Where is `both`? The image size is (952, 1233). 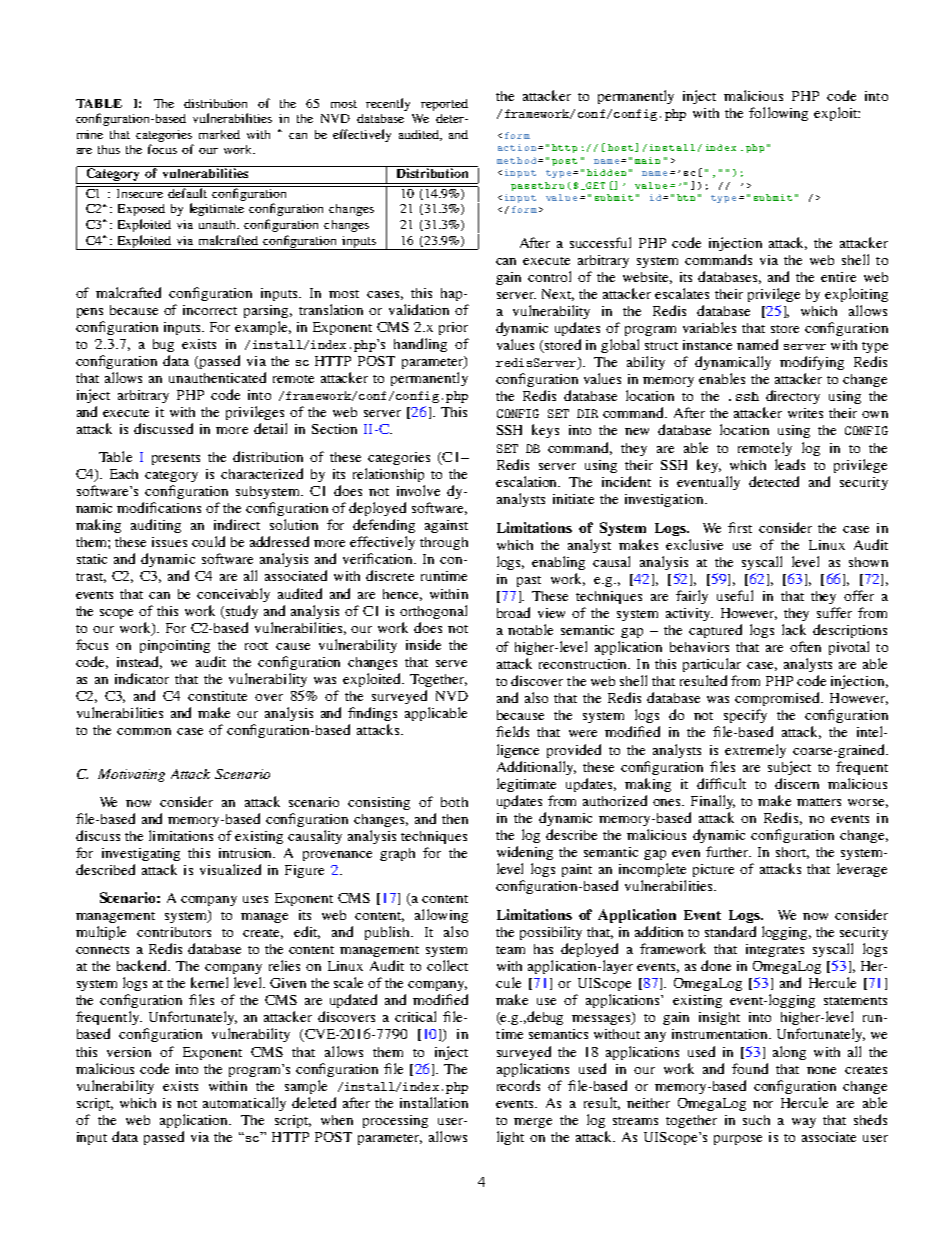
both is located at coordinates (454, 802).
